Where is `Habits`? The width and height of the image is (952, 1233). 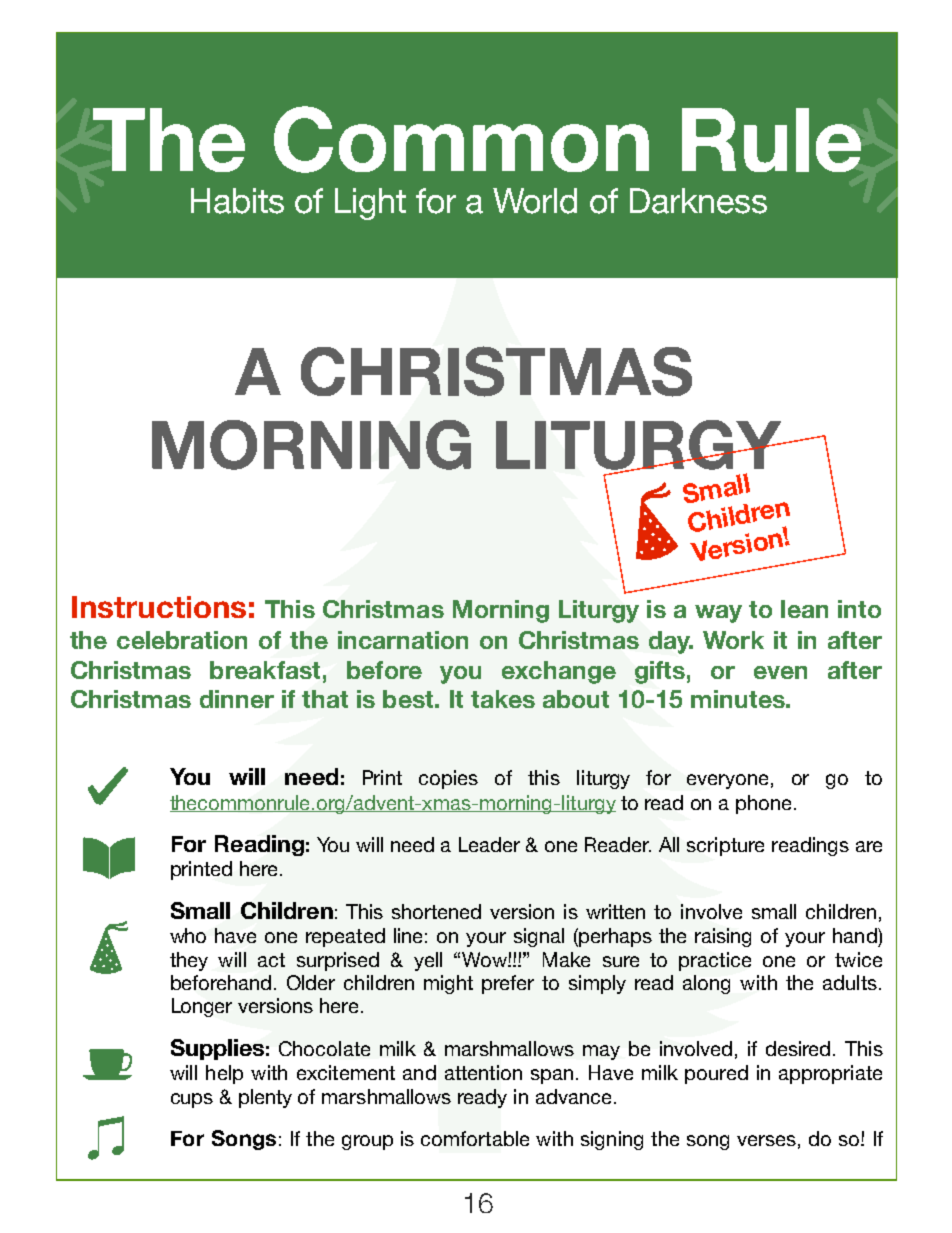 Habits is located at coordinates (237, 201).
